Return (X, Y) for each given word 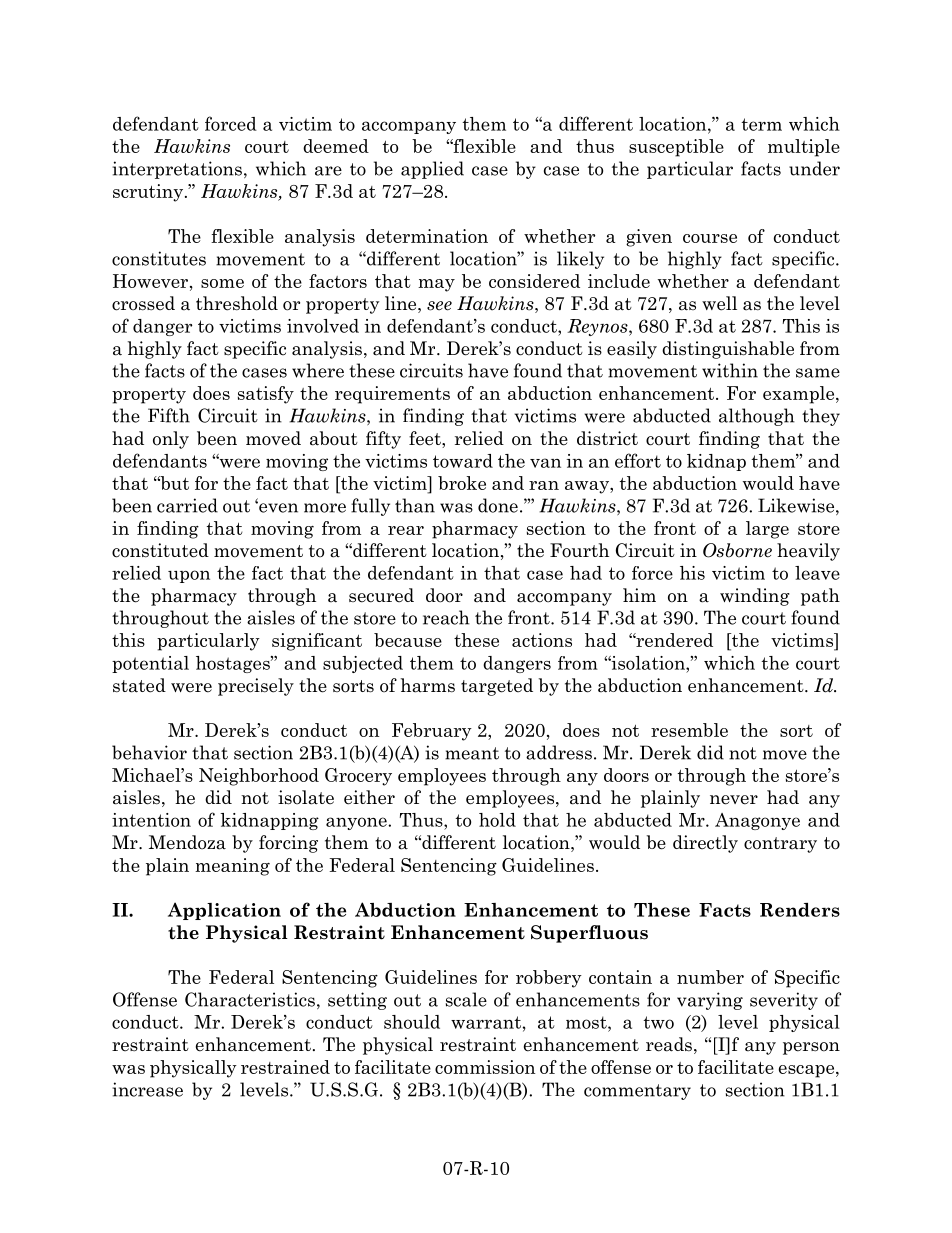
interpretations (177, 170)
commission (485, 1067)
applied (432, 170)
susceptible (676, 148)
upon (189, 576)
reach (446, 617)
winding (755, 597)
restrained (285, 1067)
